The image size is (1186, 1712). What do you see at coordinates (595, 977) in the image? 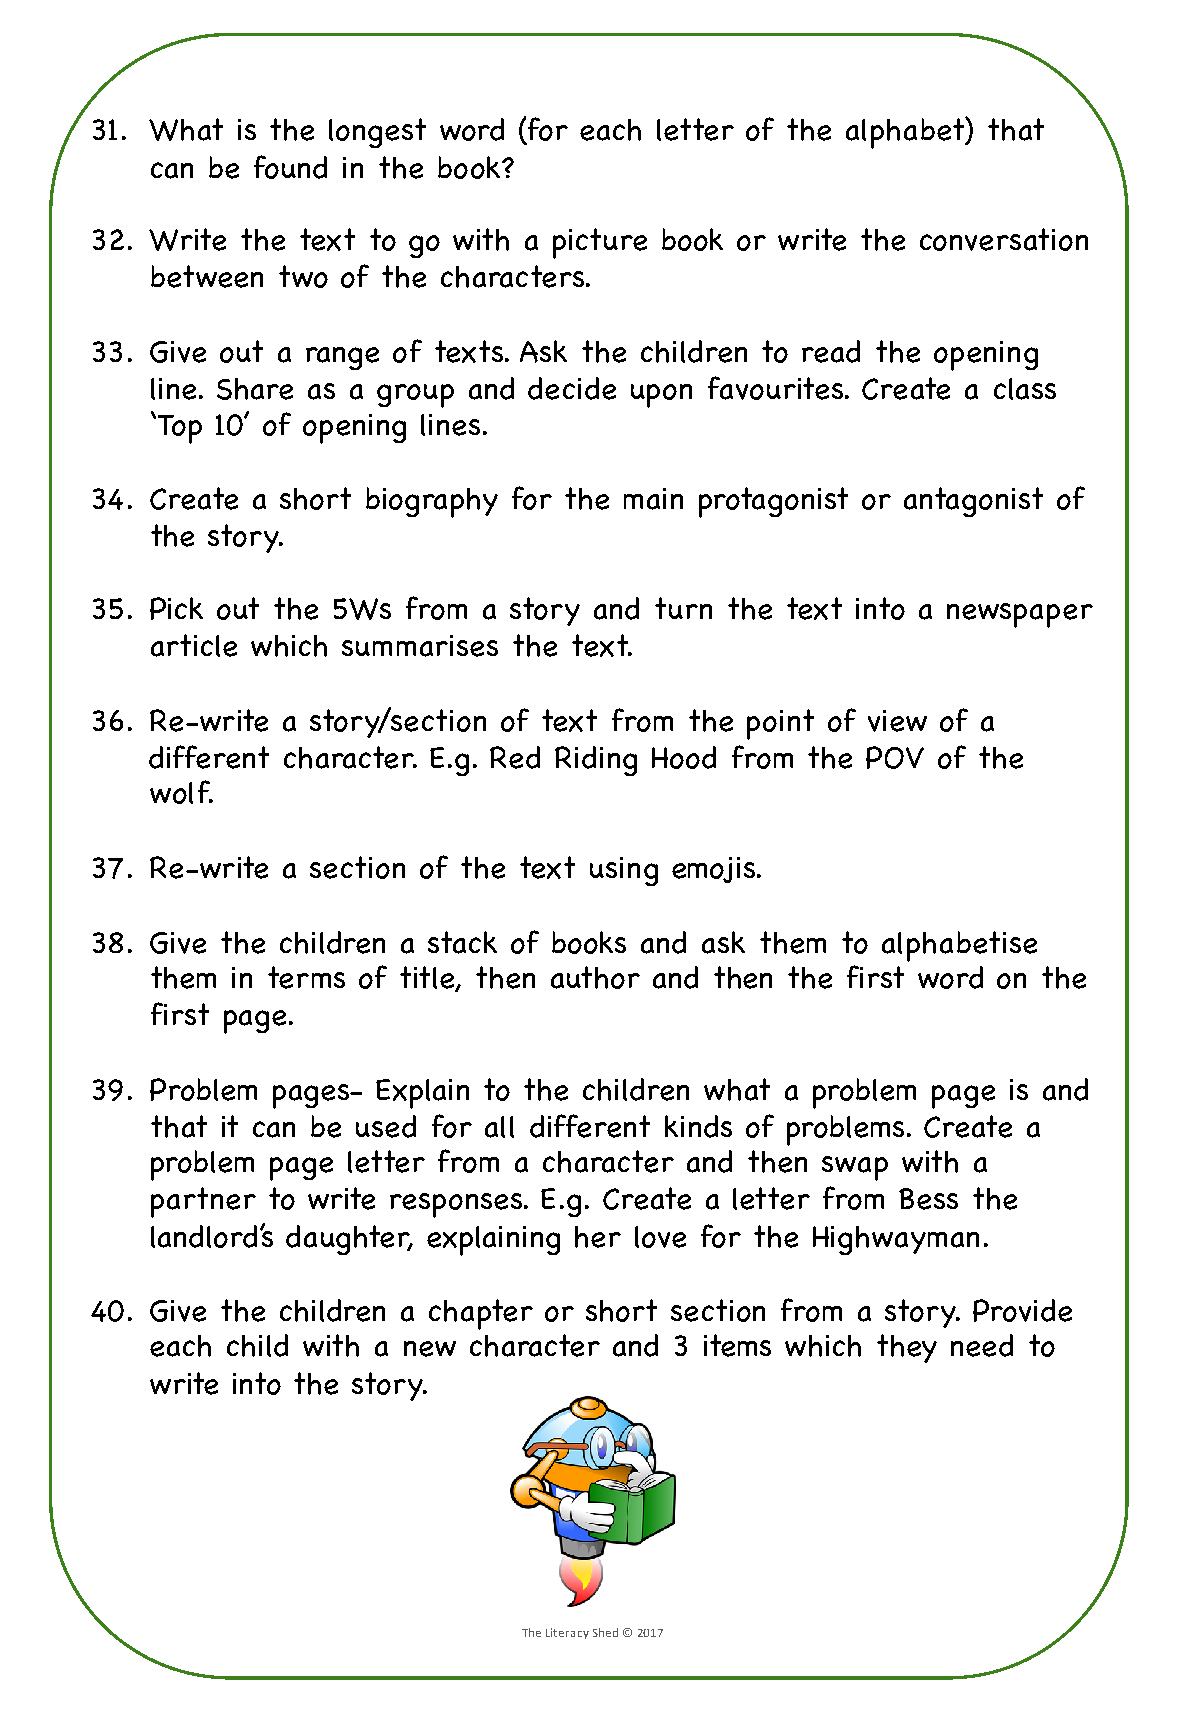
I see `author` at bounding box center [595, 977].
